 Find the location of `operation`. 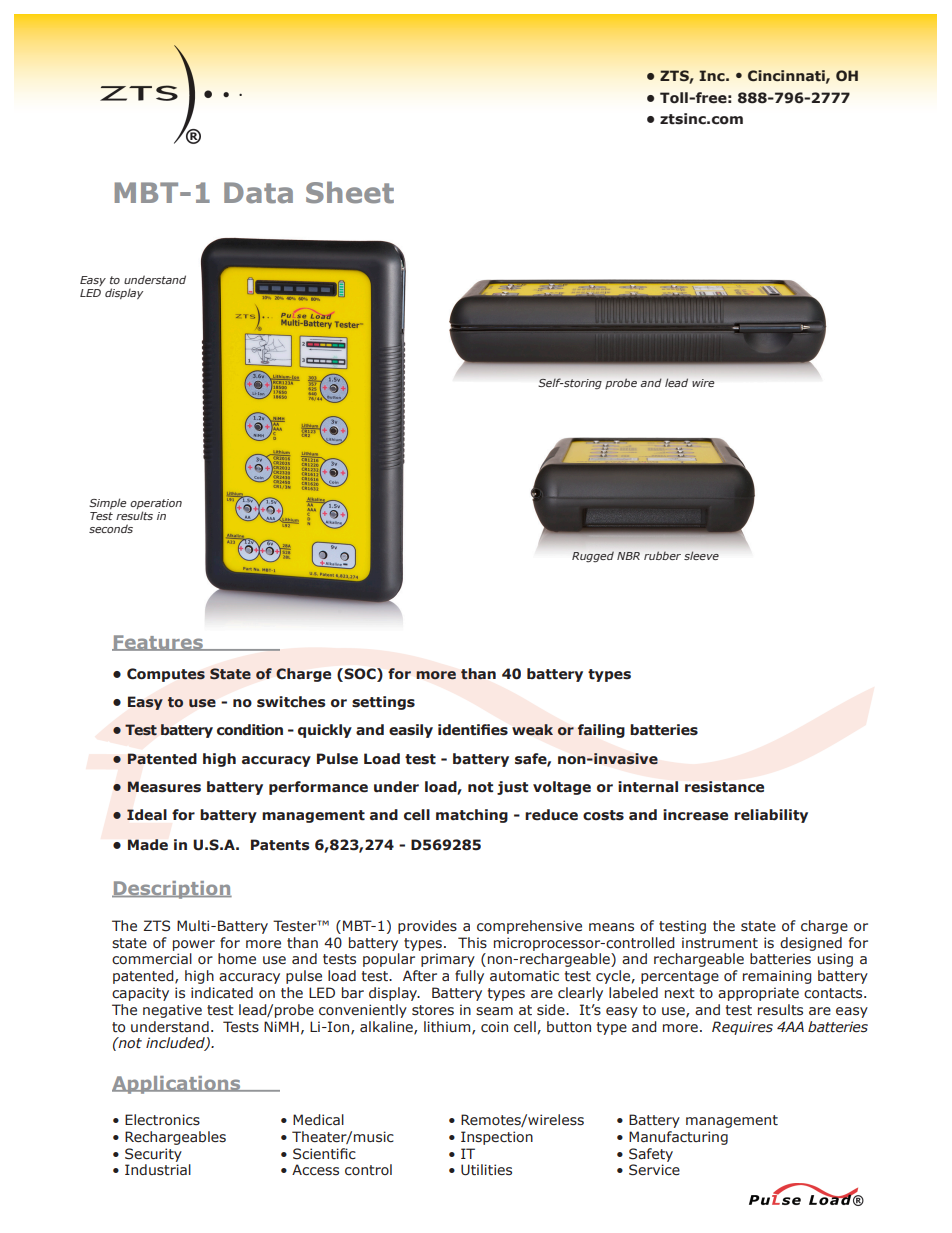

operation is located at coordinates (156, 505).
